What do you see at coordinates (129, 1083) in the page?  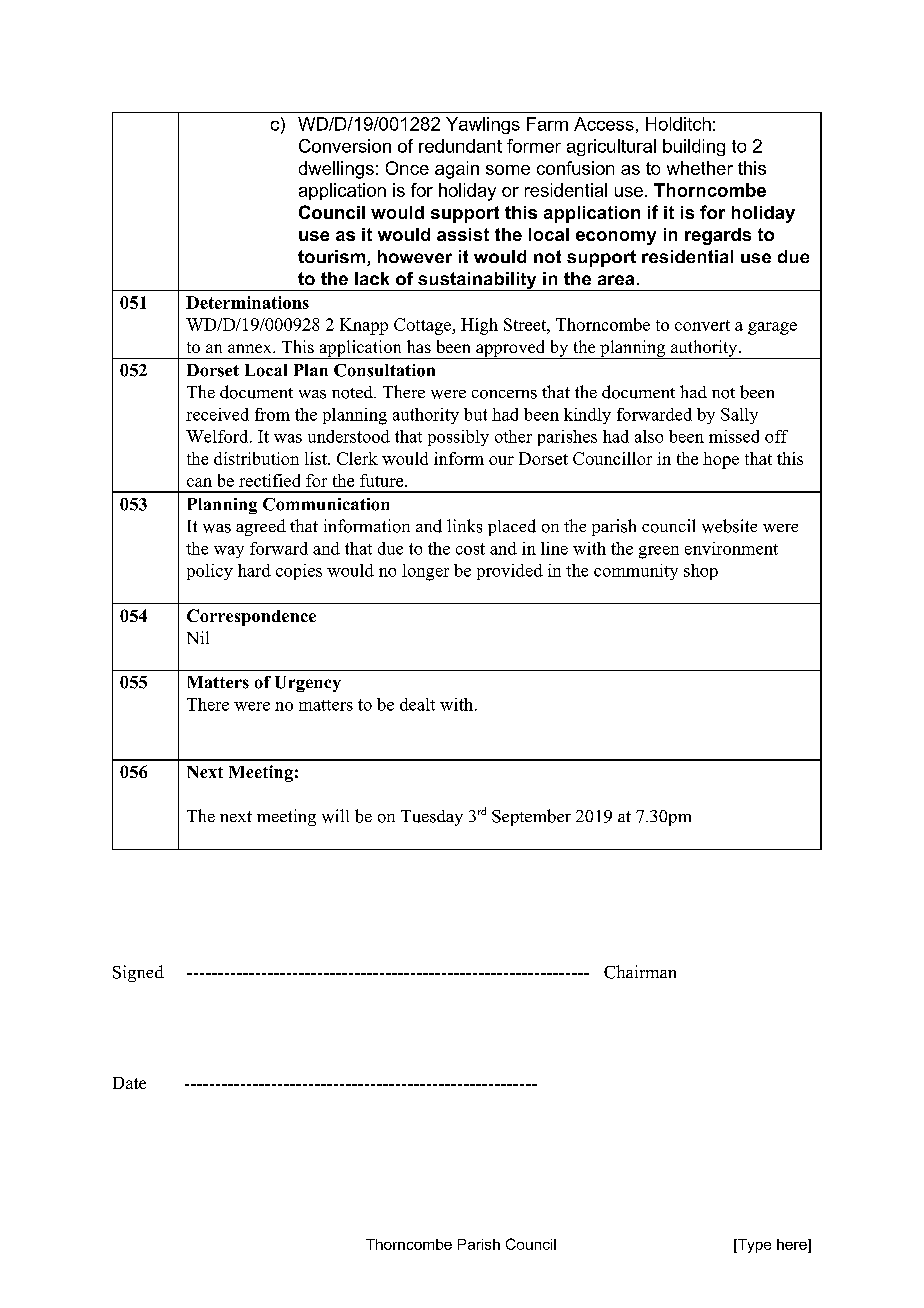 I see `Date` at bounding box center [129, 1083].
